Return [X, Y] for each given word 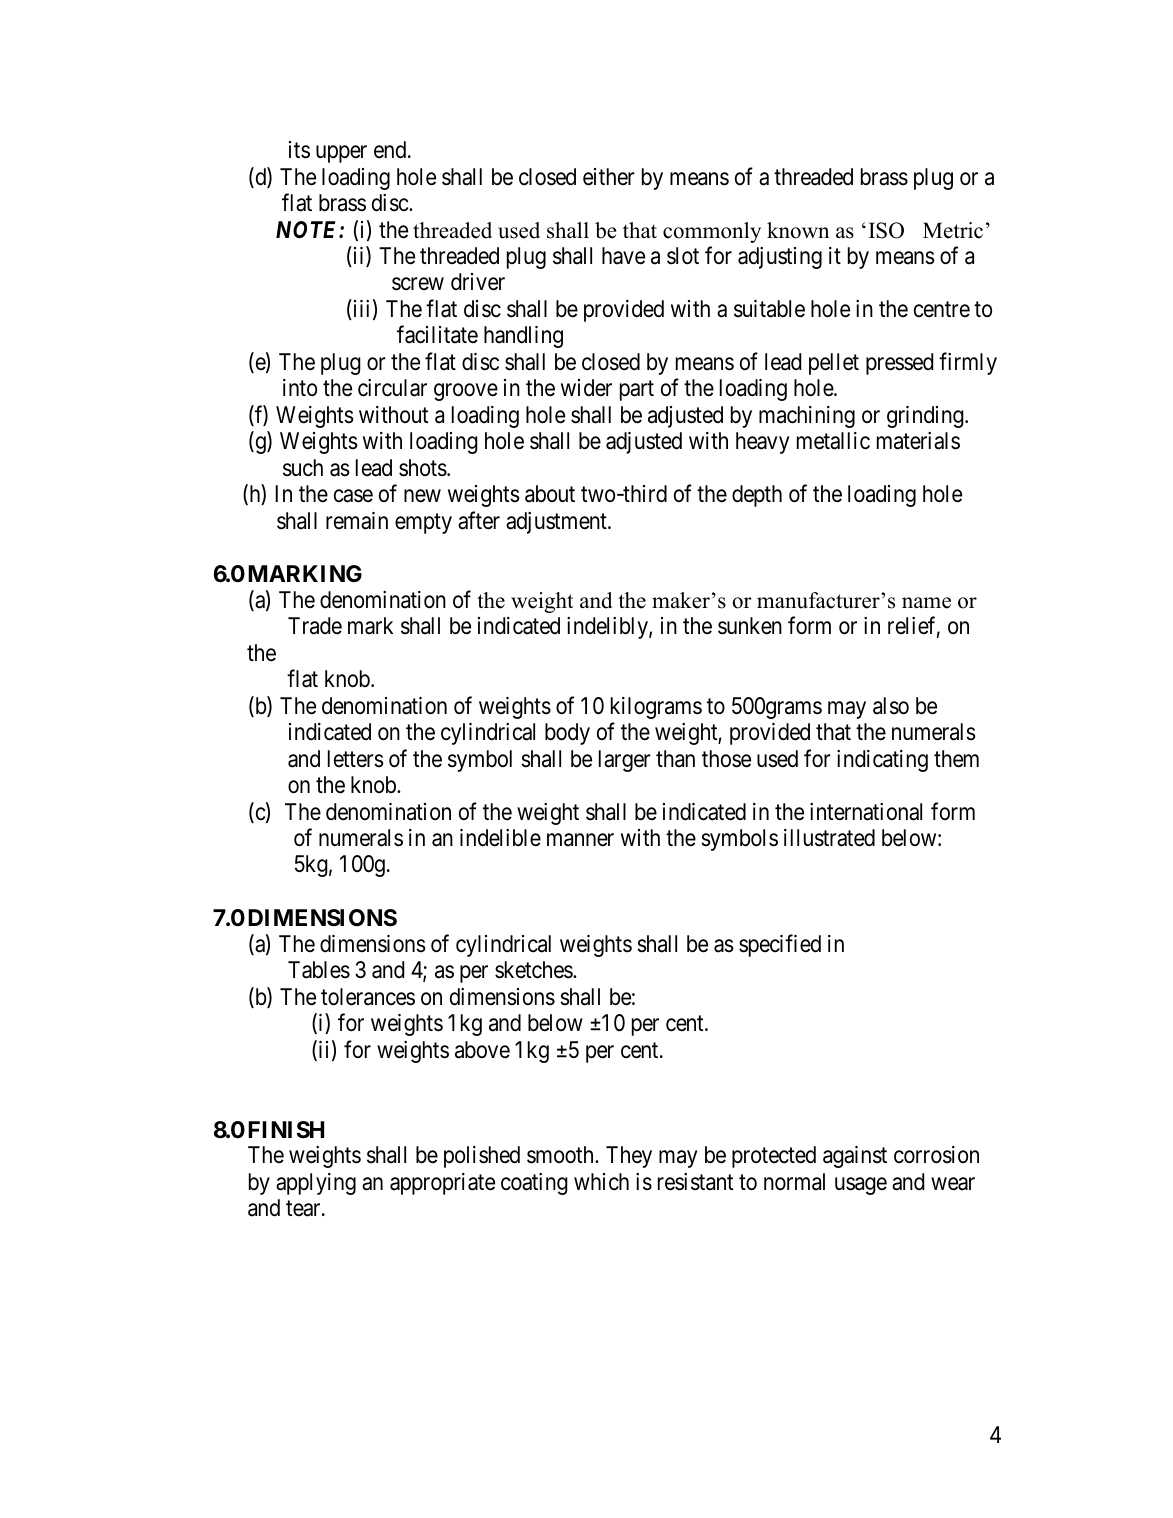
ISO [886, 230]
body [567, 734]
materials [918, 441]
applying [316, 1184]
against [855, 1157]
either [609, 177]
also [891, 706]
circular [392, 388]
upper [341, 154]
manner [580, 840]
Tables [319, 970]
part [637, 391]
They [629, 1157]
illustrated [829, 838]
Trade [315, 626]
